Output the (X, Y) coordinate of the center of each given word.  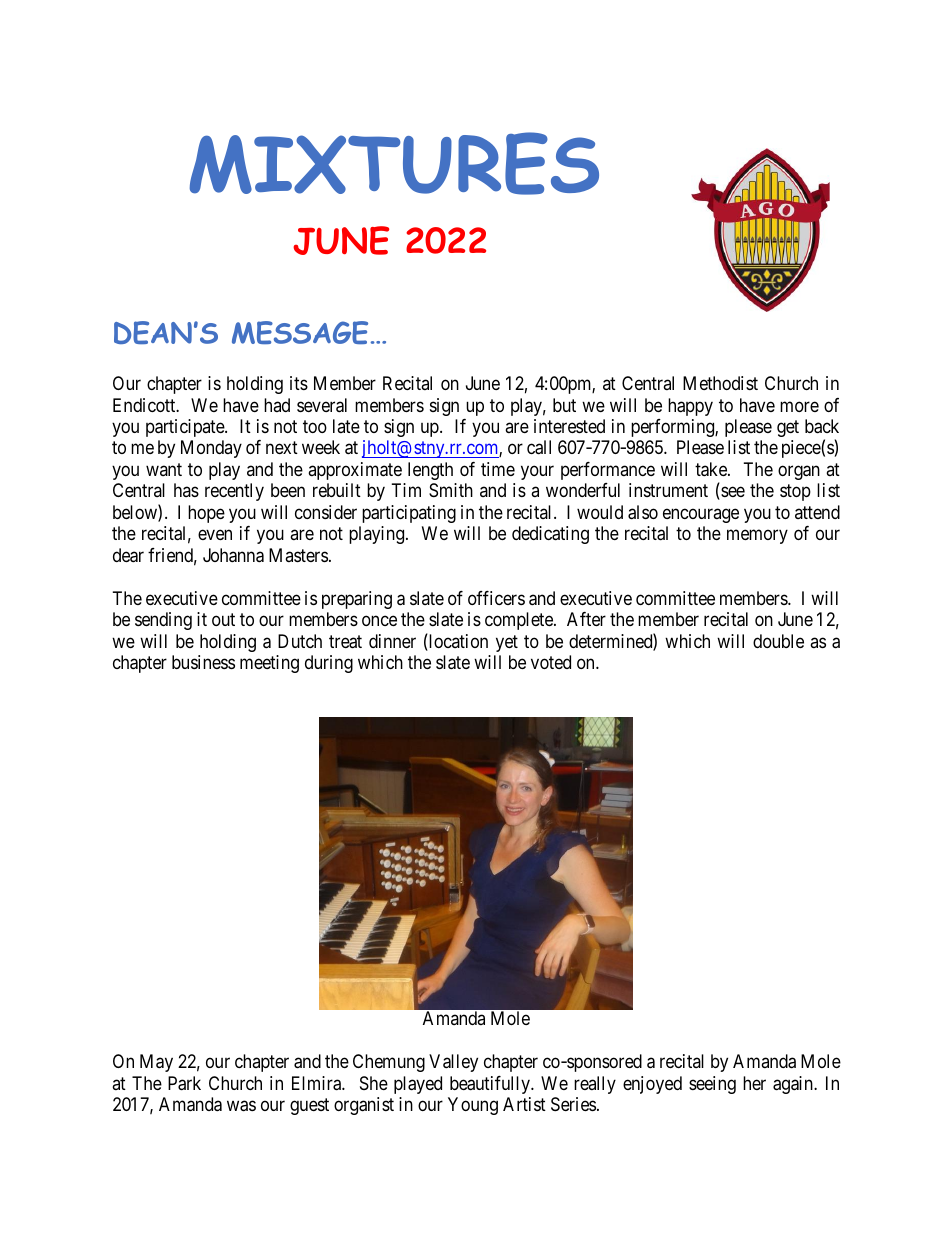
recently (234, 492)
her (754, 1083)
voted (551, 662)
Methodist (720, 383)
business (203, 662)
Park (184, 1083)
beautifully (491, 1085)
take (712, 469)
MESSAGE (300, 332)
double (778, 641)
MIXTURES (394, 163)
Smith (451, 490)
